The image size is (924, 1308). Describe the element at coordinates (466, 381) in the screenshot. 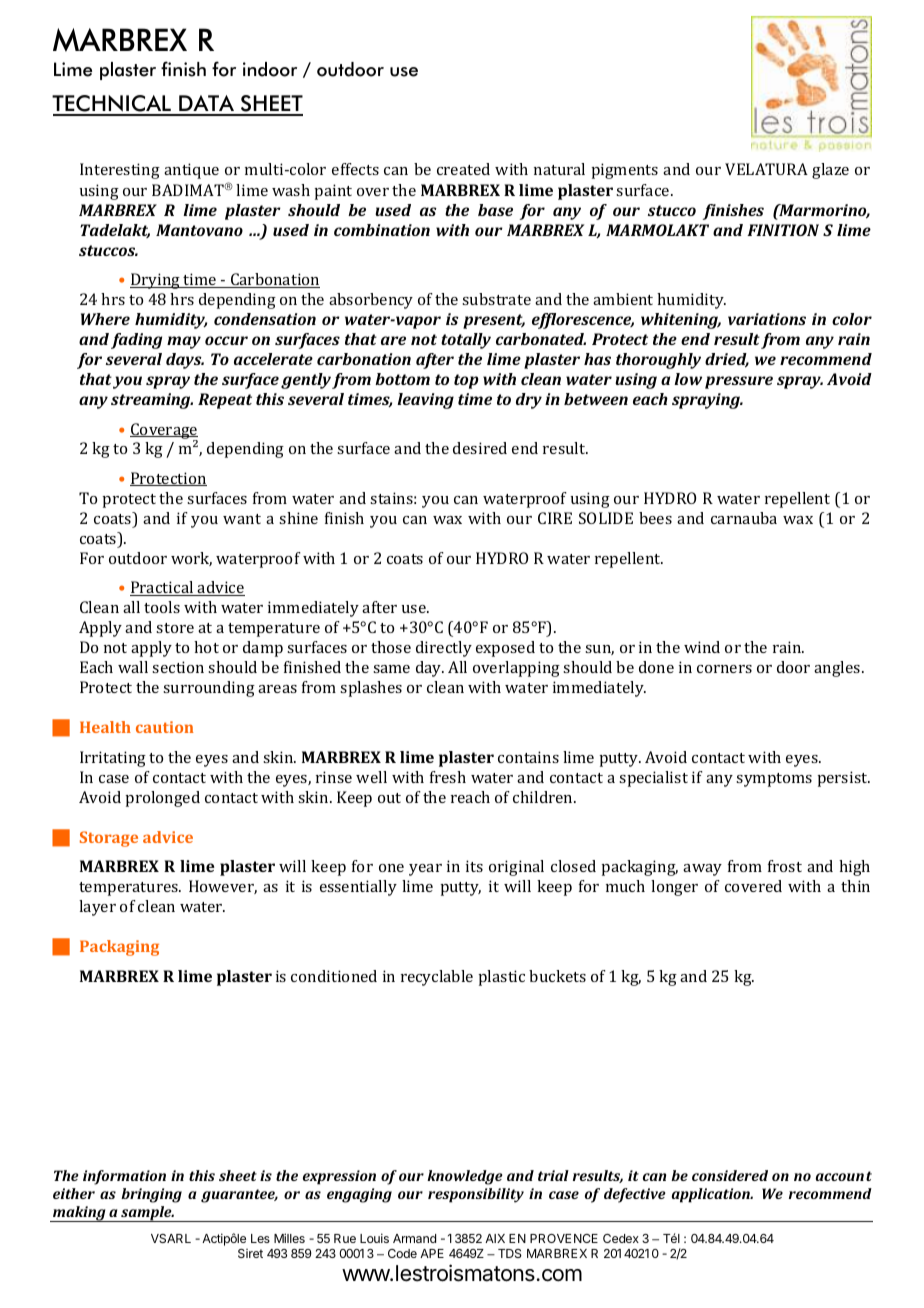

I see `top` at that location.
